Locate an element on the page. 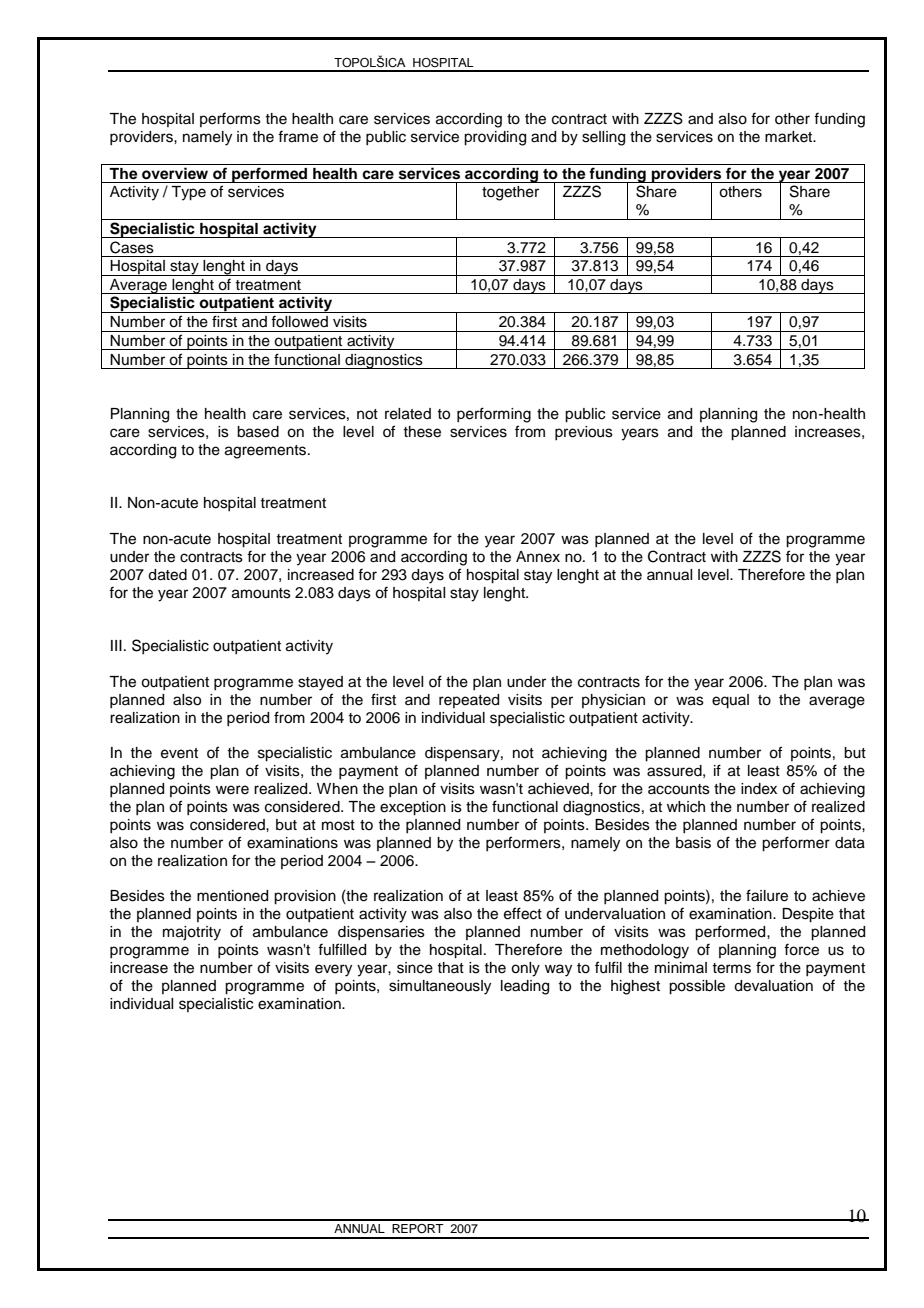 The width and height of the image is (924, 1308). only is located at coordinates (525, 969).
